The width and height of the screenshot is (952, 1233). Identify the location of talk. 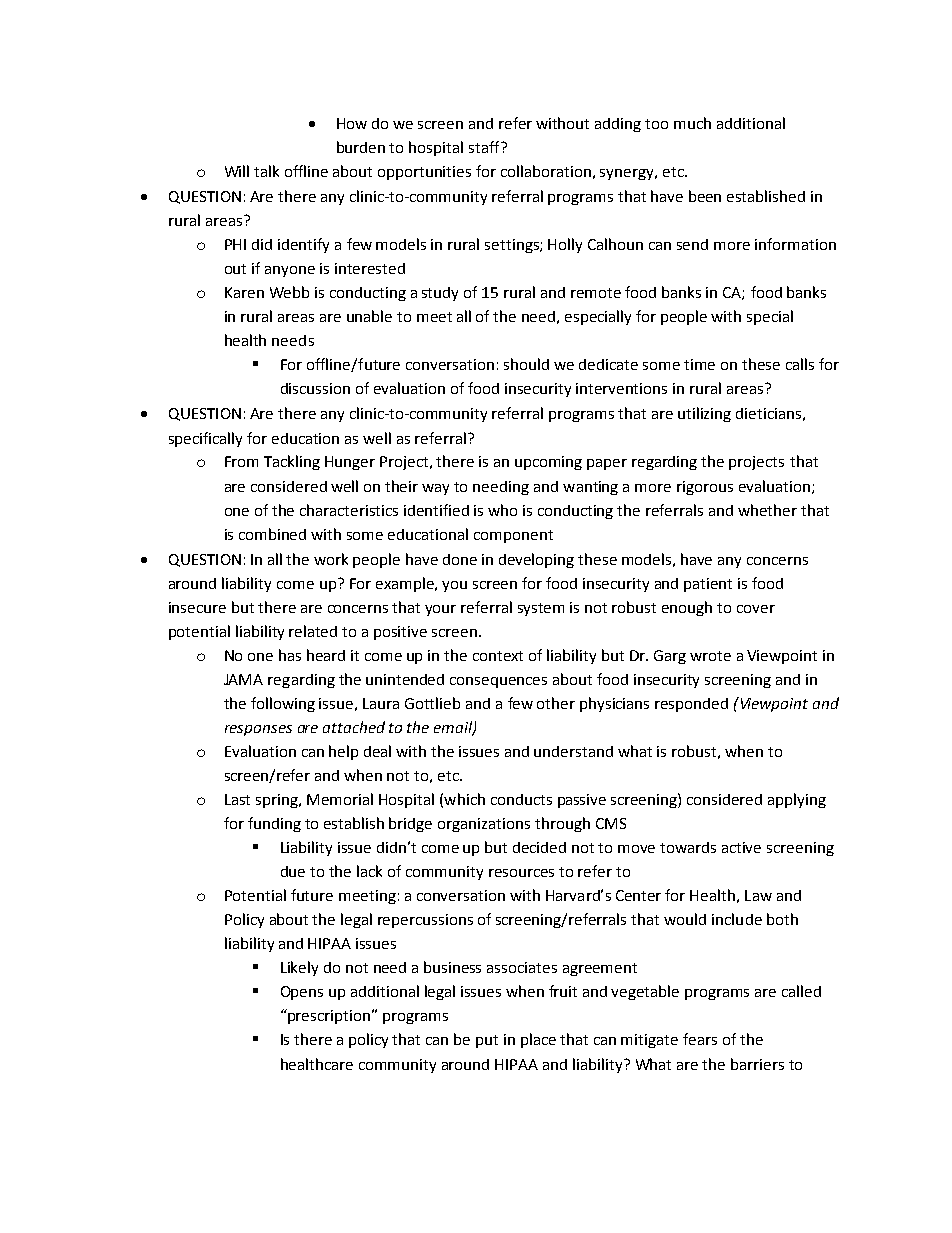
(266, 171).
